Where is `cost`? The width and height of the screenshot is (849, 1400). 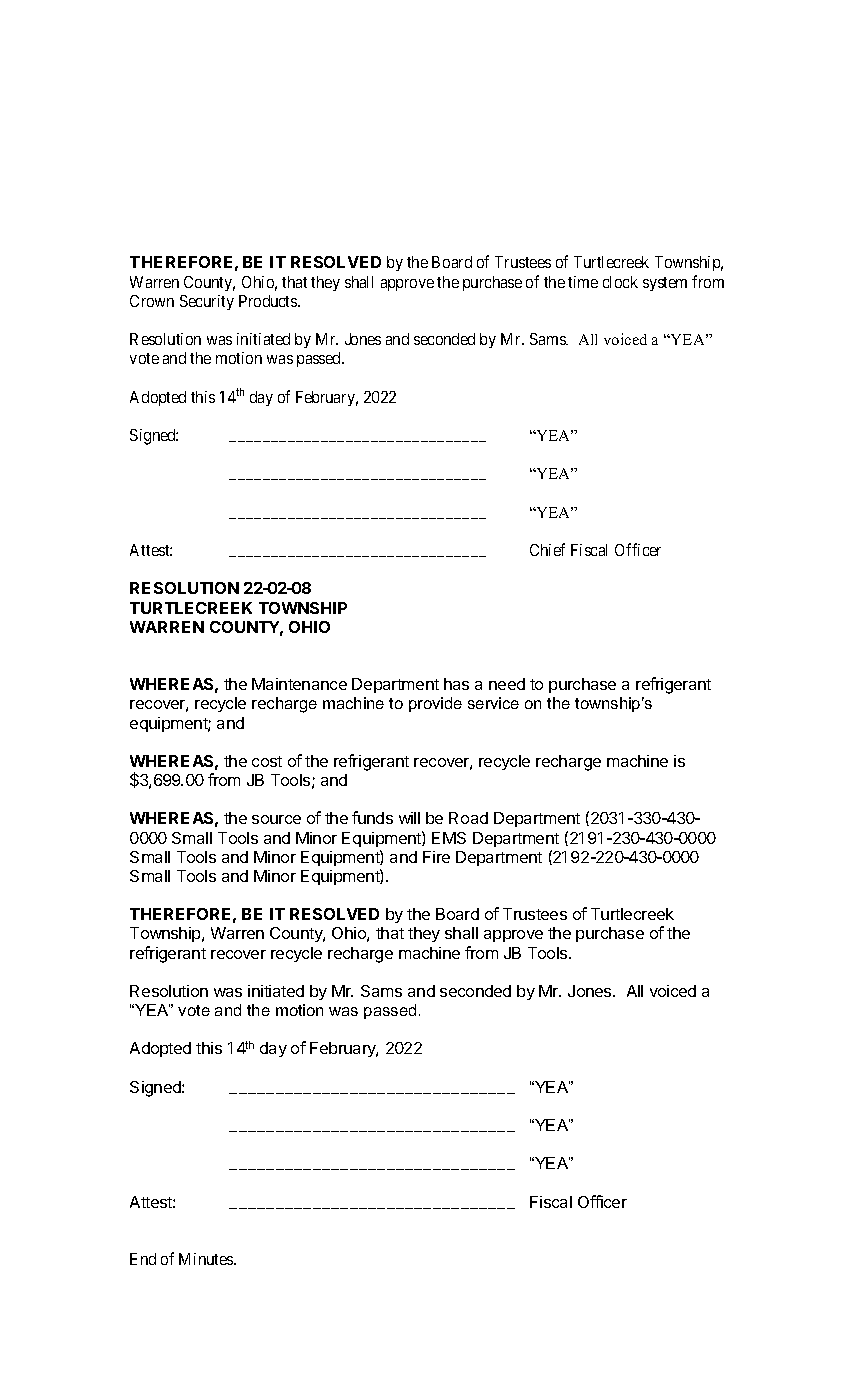
cost is located at coordinates (267, 761).
